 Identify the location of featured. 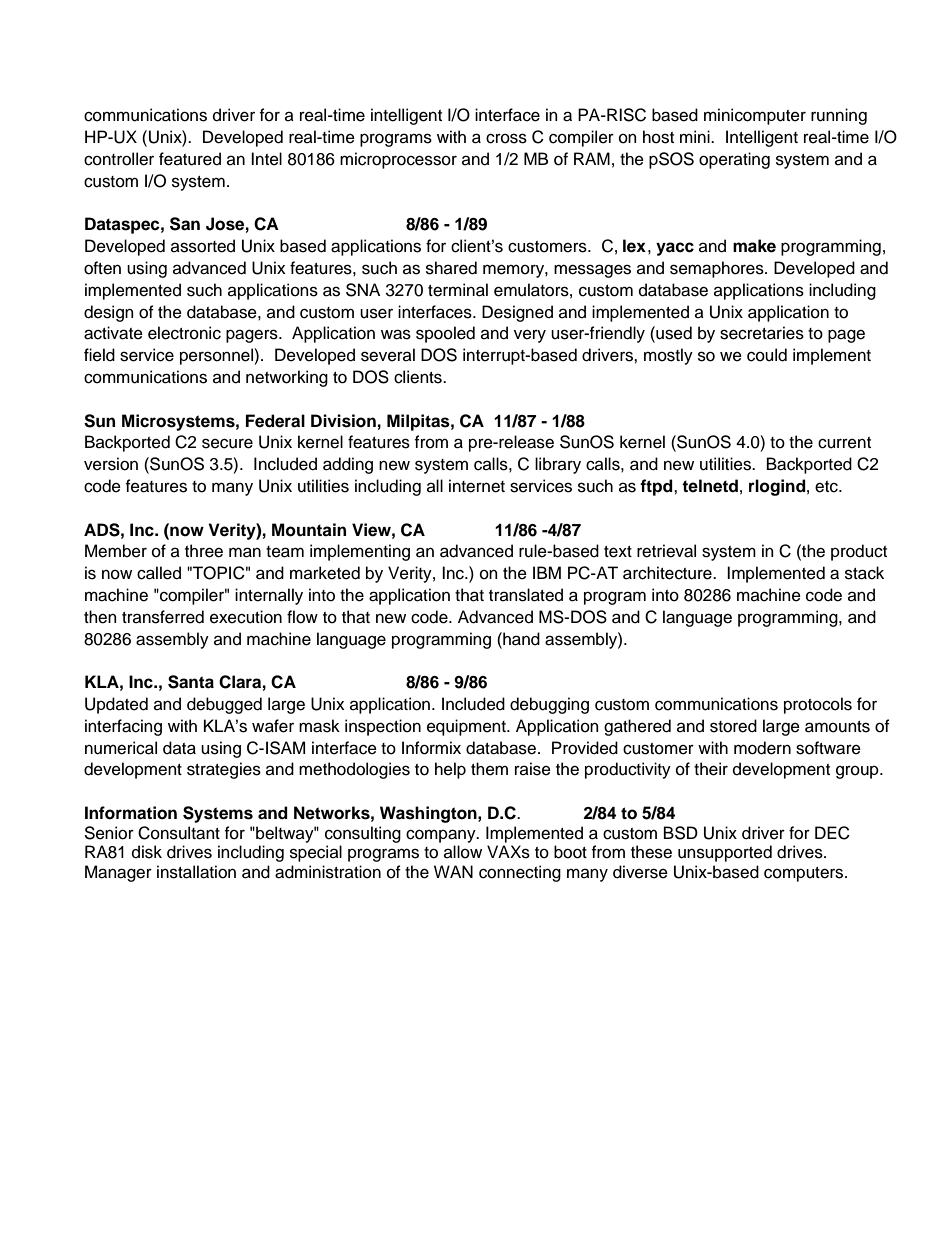
(190, 159).
